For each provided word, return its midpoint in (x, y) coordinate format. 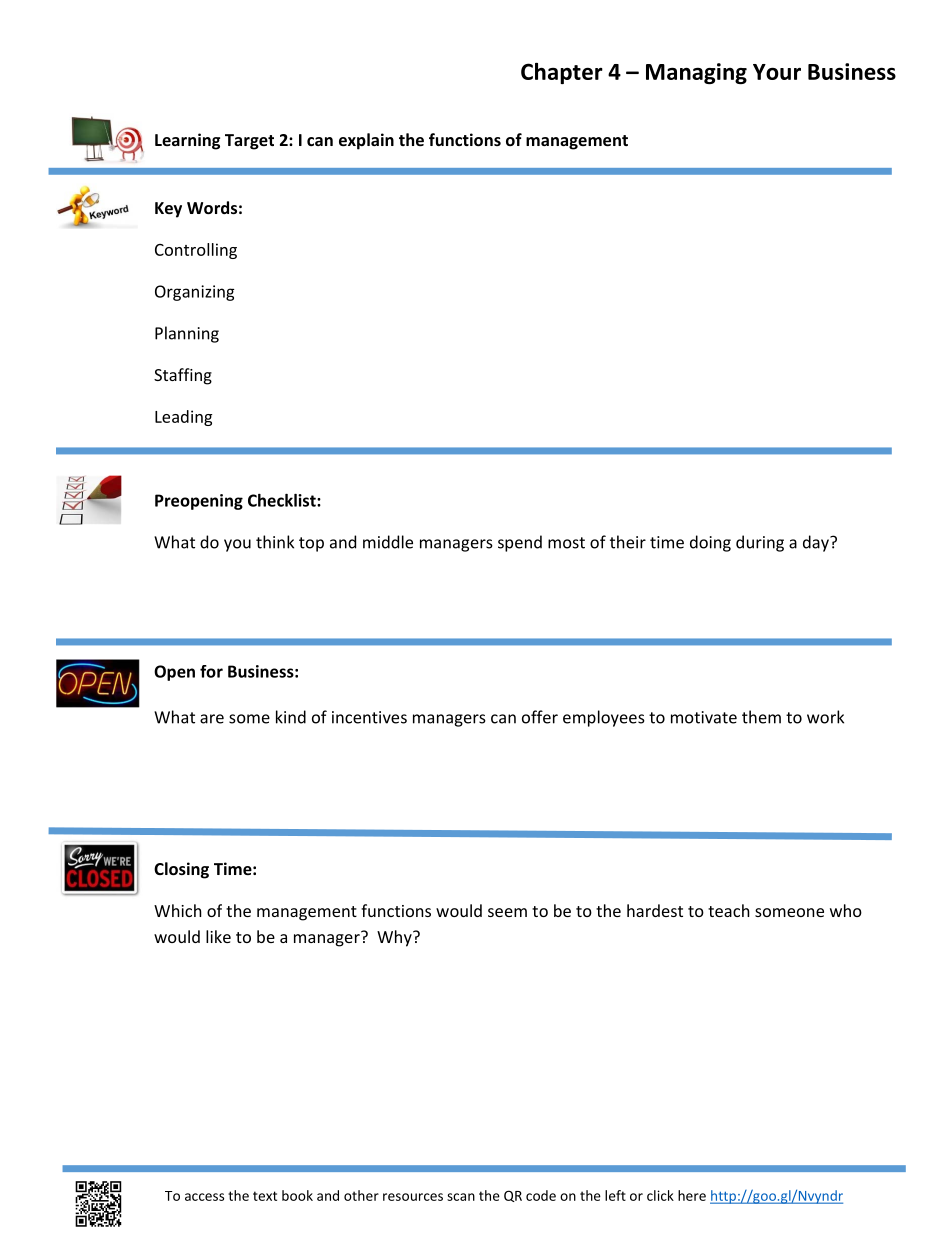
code (541, 1195)
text (265, 1196)
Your (777, 72)
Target (249, 142)
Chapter (562, 73)
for (211, 671)
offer (540, 717)
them (761, 717)
